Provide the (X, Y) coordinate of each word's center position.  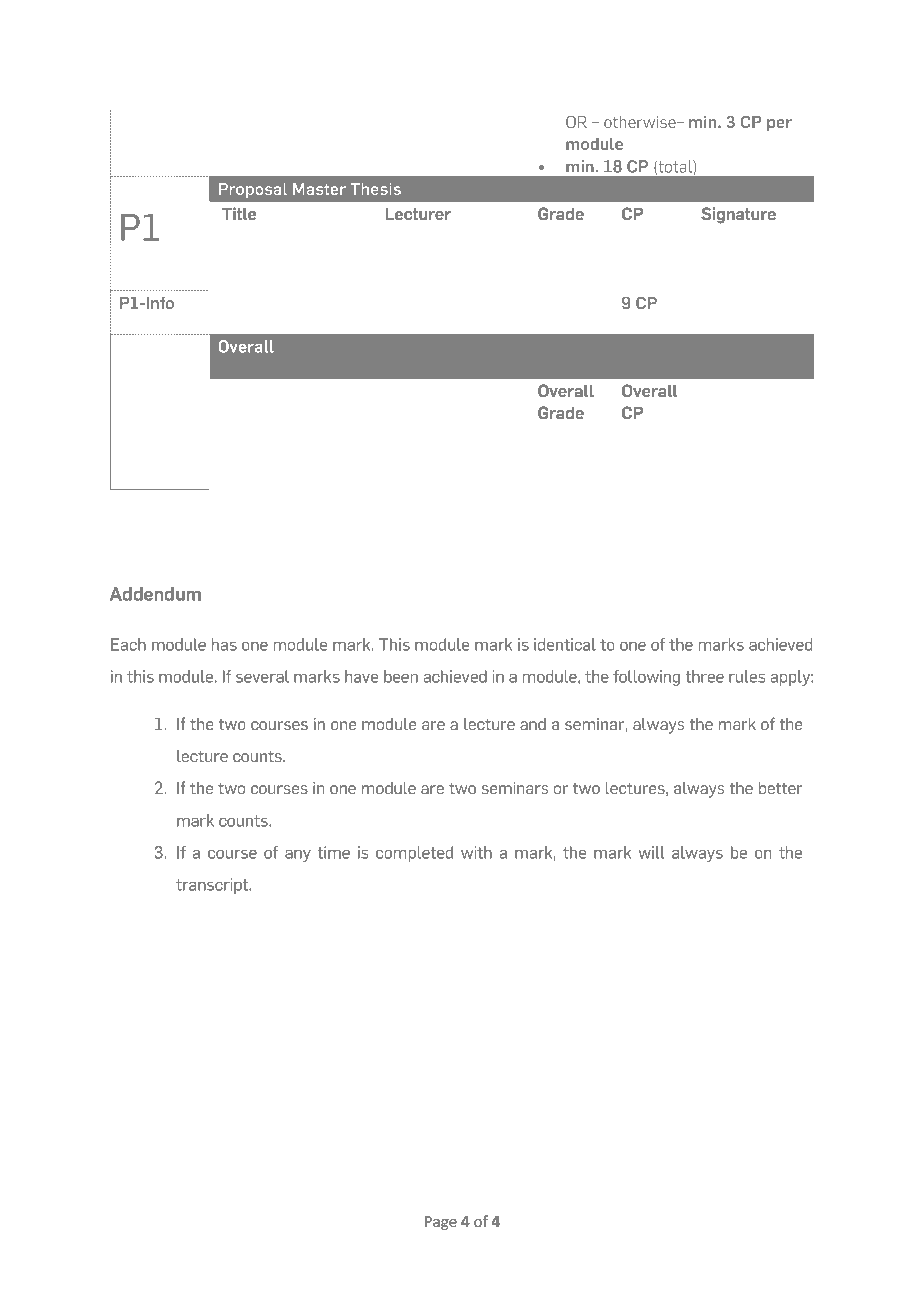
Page (441, 1223)
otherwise (641, 122)
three (704, 676)
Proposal (253, 190)
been (401, 676)
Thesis (375, 188)
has (224, 644)
